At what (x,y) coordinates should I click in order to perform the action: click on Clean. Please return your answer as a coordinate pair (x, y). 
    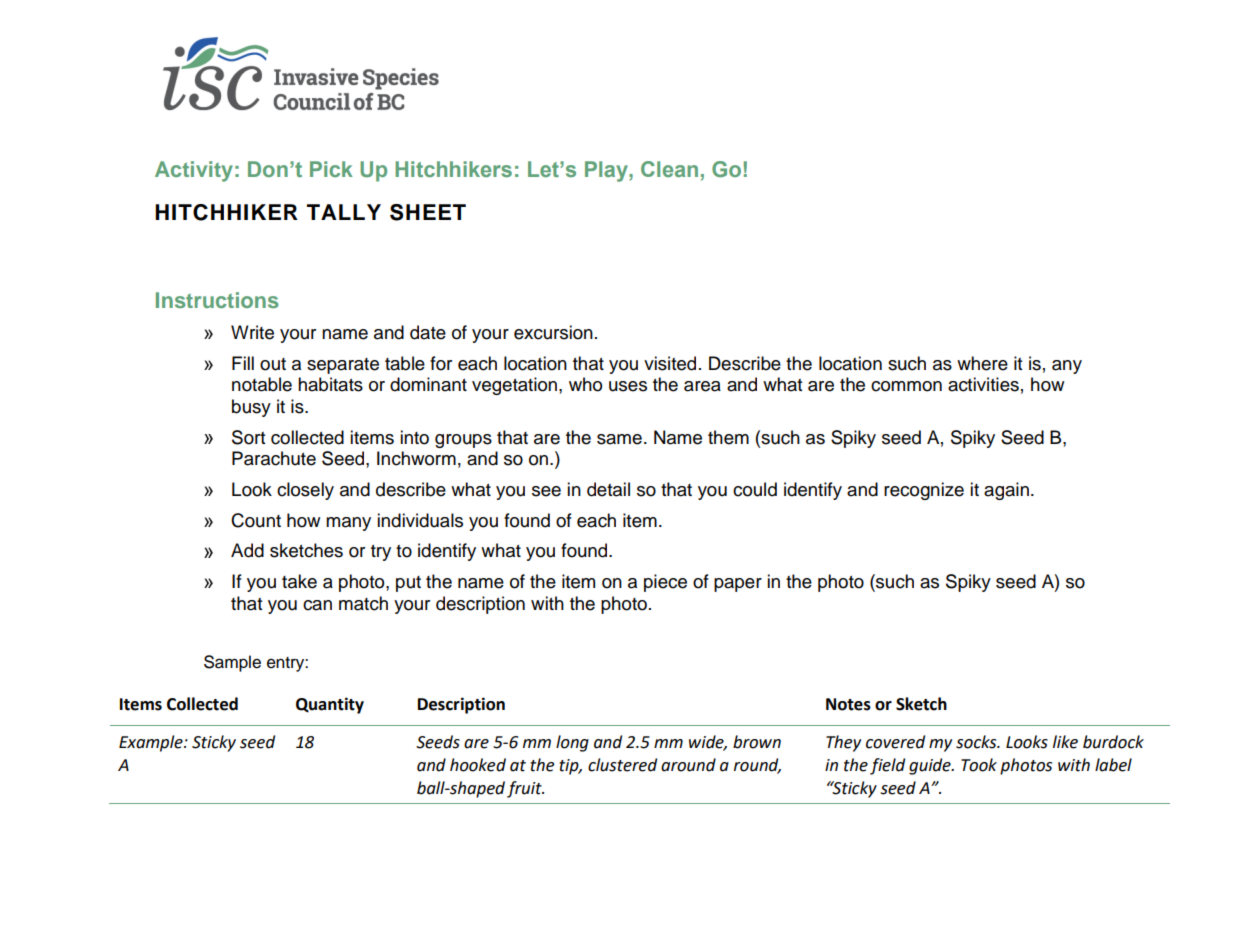
    Looking at the image, I should click on (669, 169).
